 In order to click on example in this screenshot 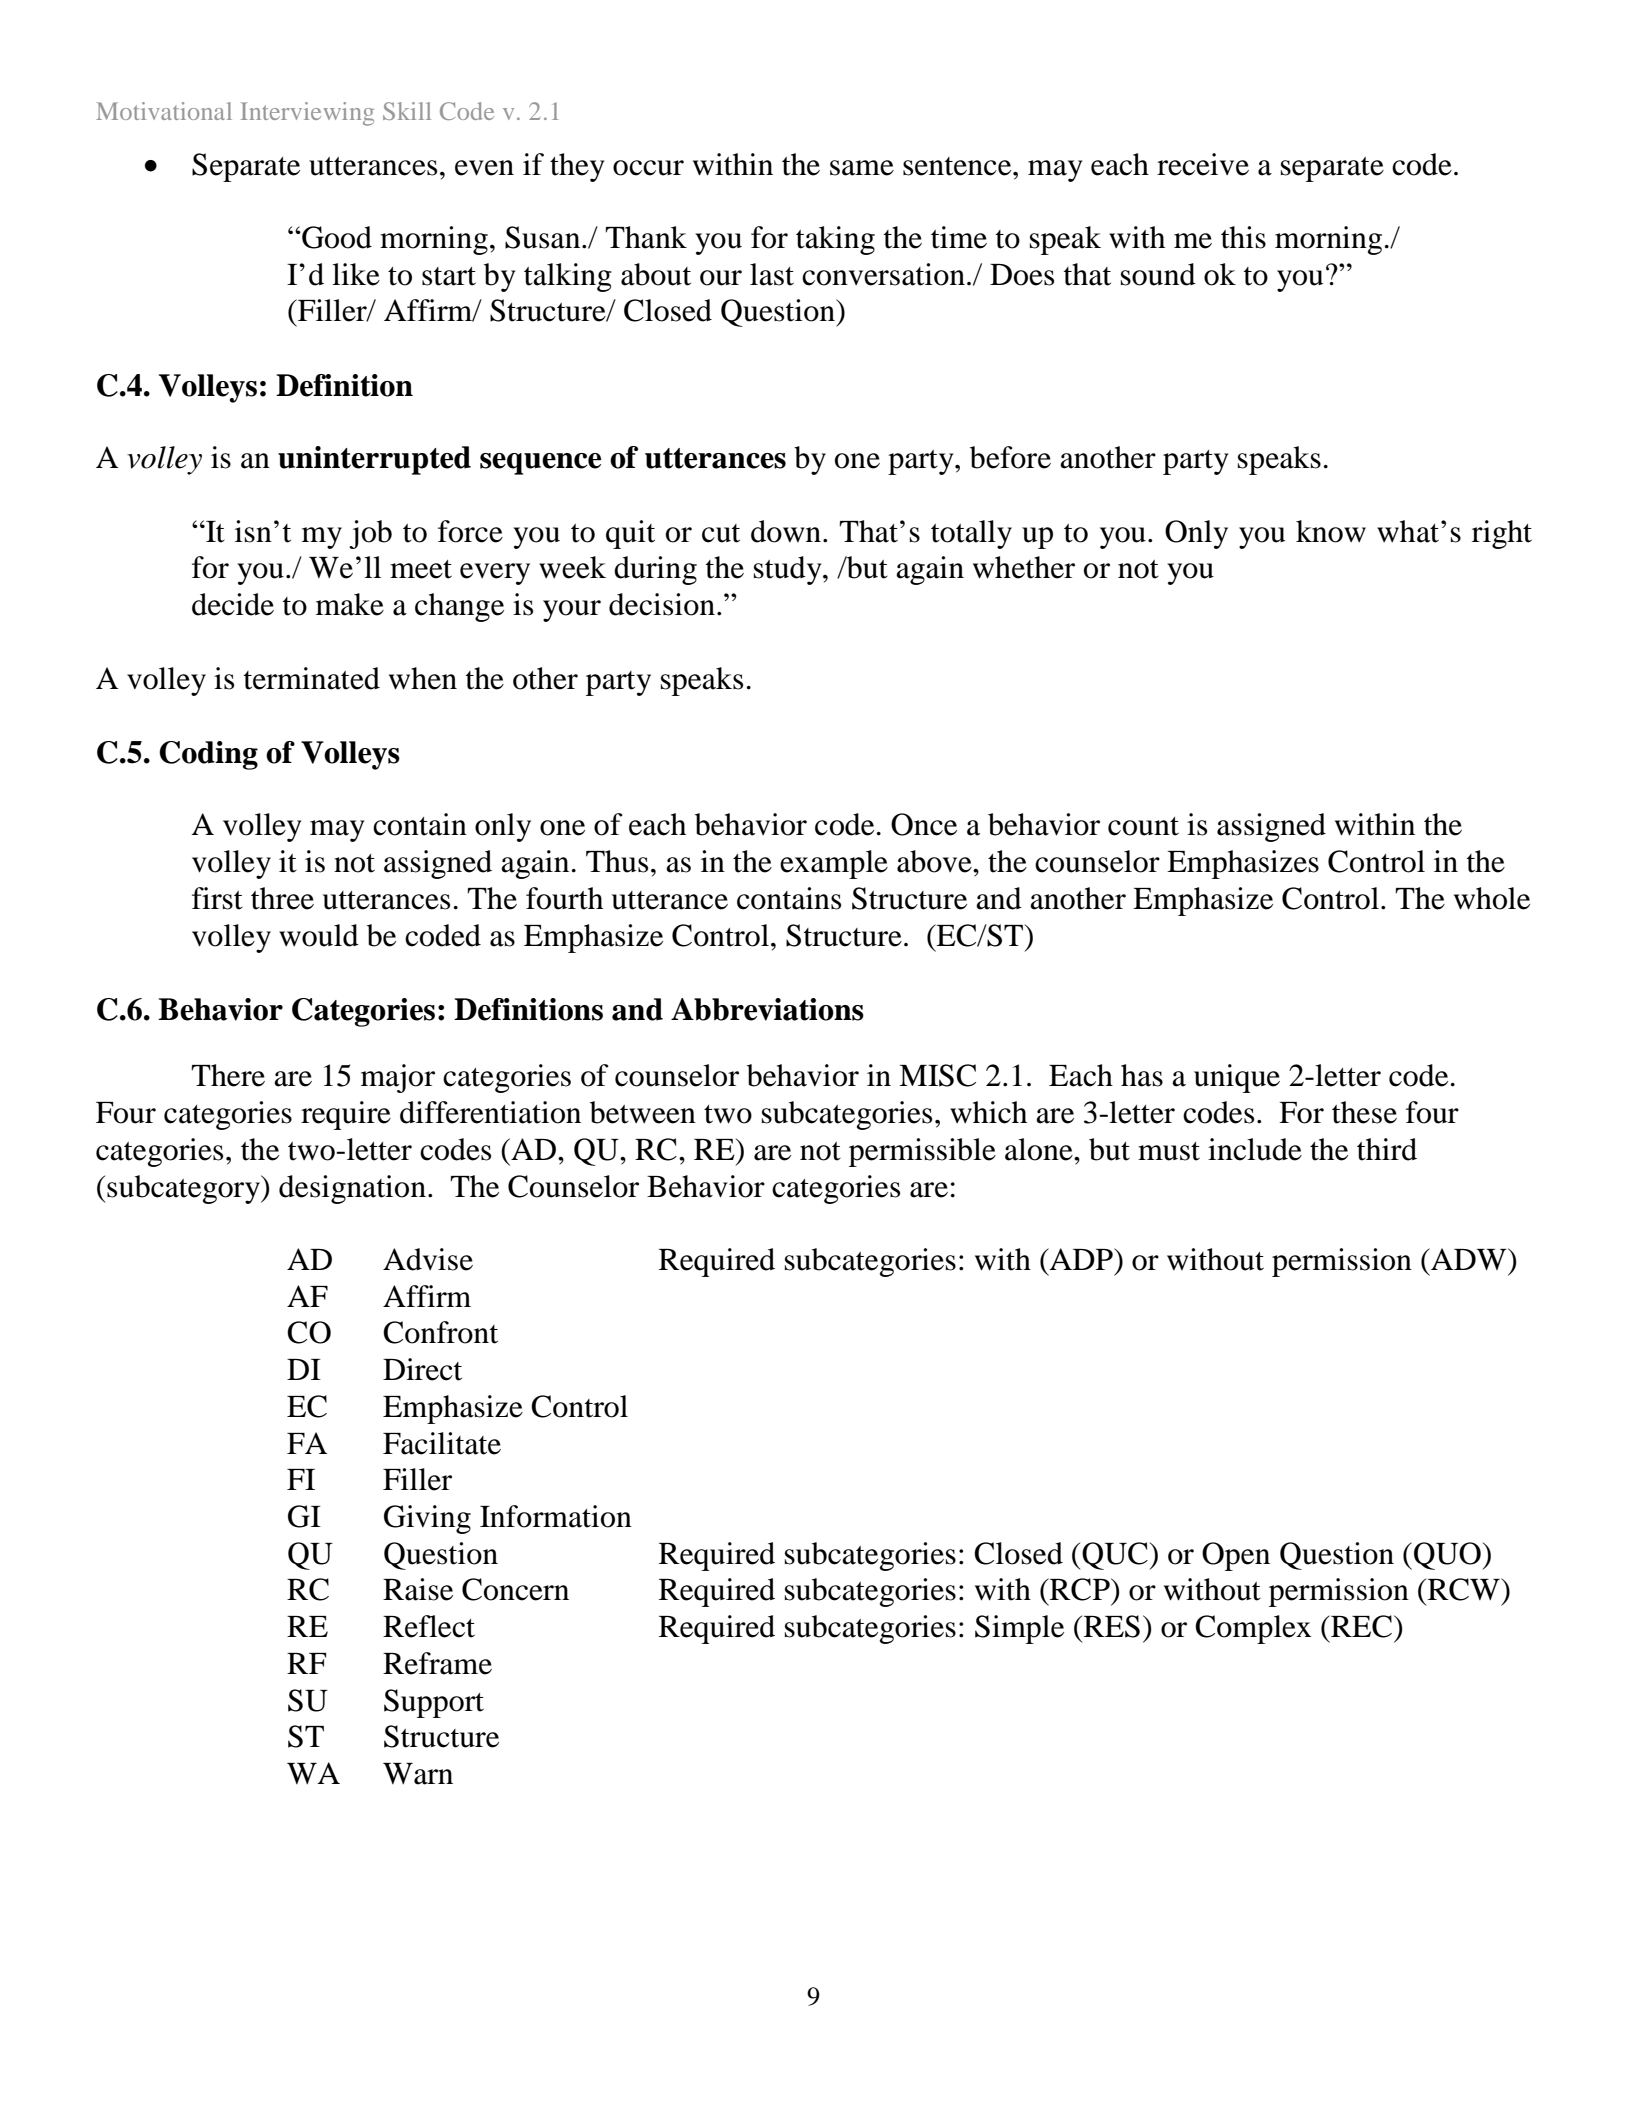, I will do `click(834, 864)`.
